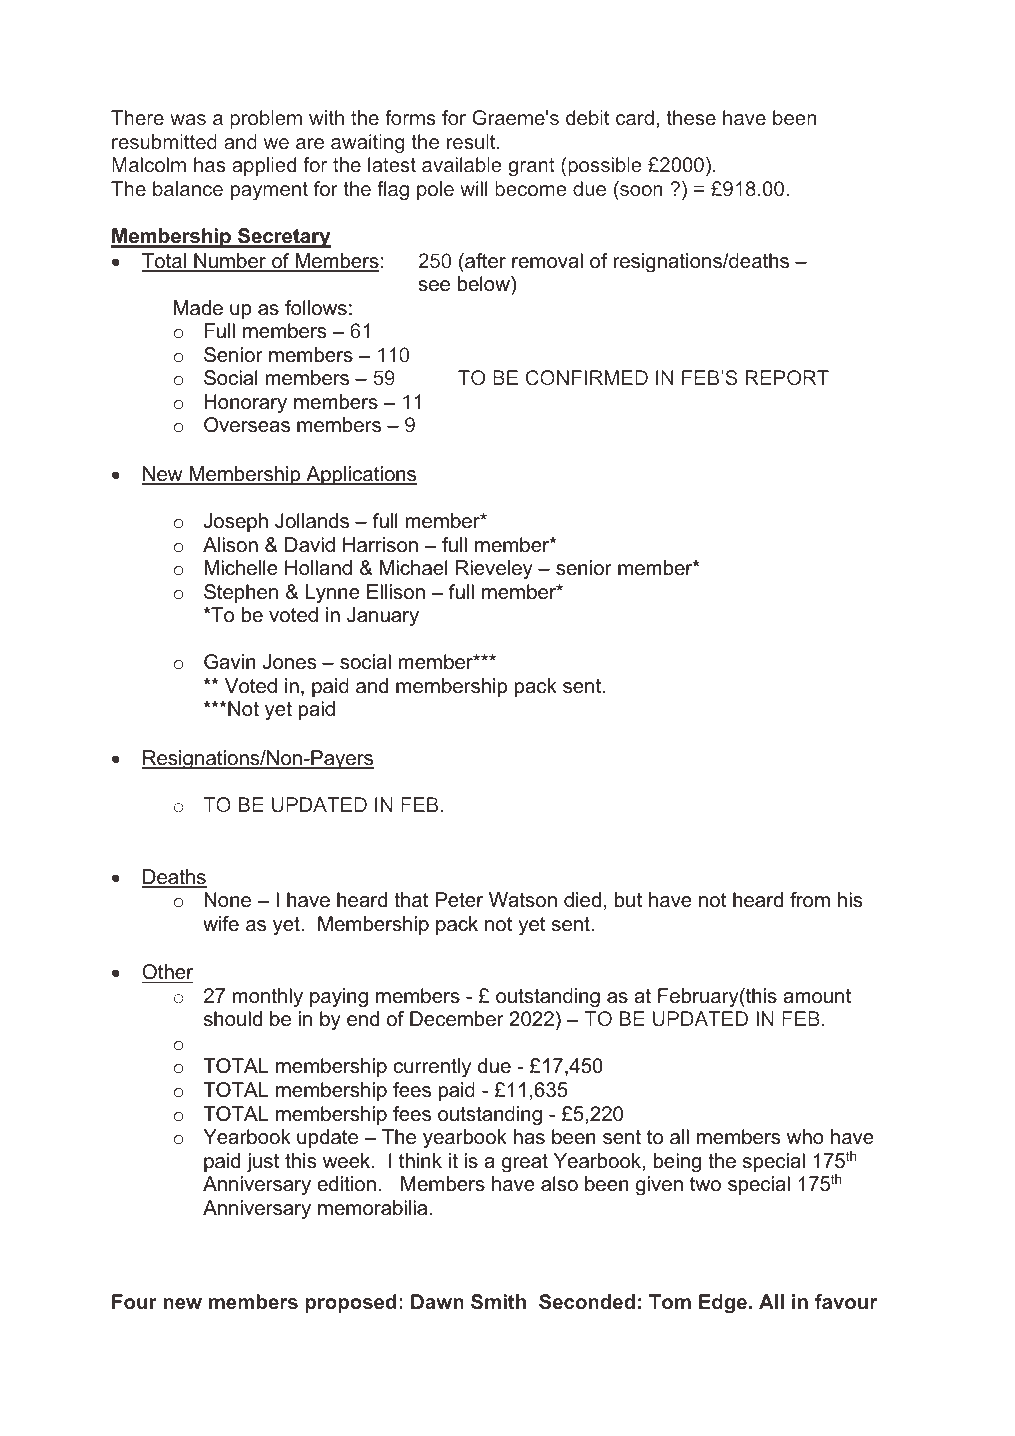 The width and height of the screenshot is (1015, 1436). Describe the element at coordinates (472, 141) in the screenshot. I see `result` at that location.
